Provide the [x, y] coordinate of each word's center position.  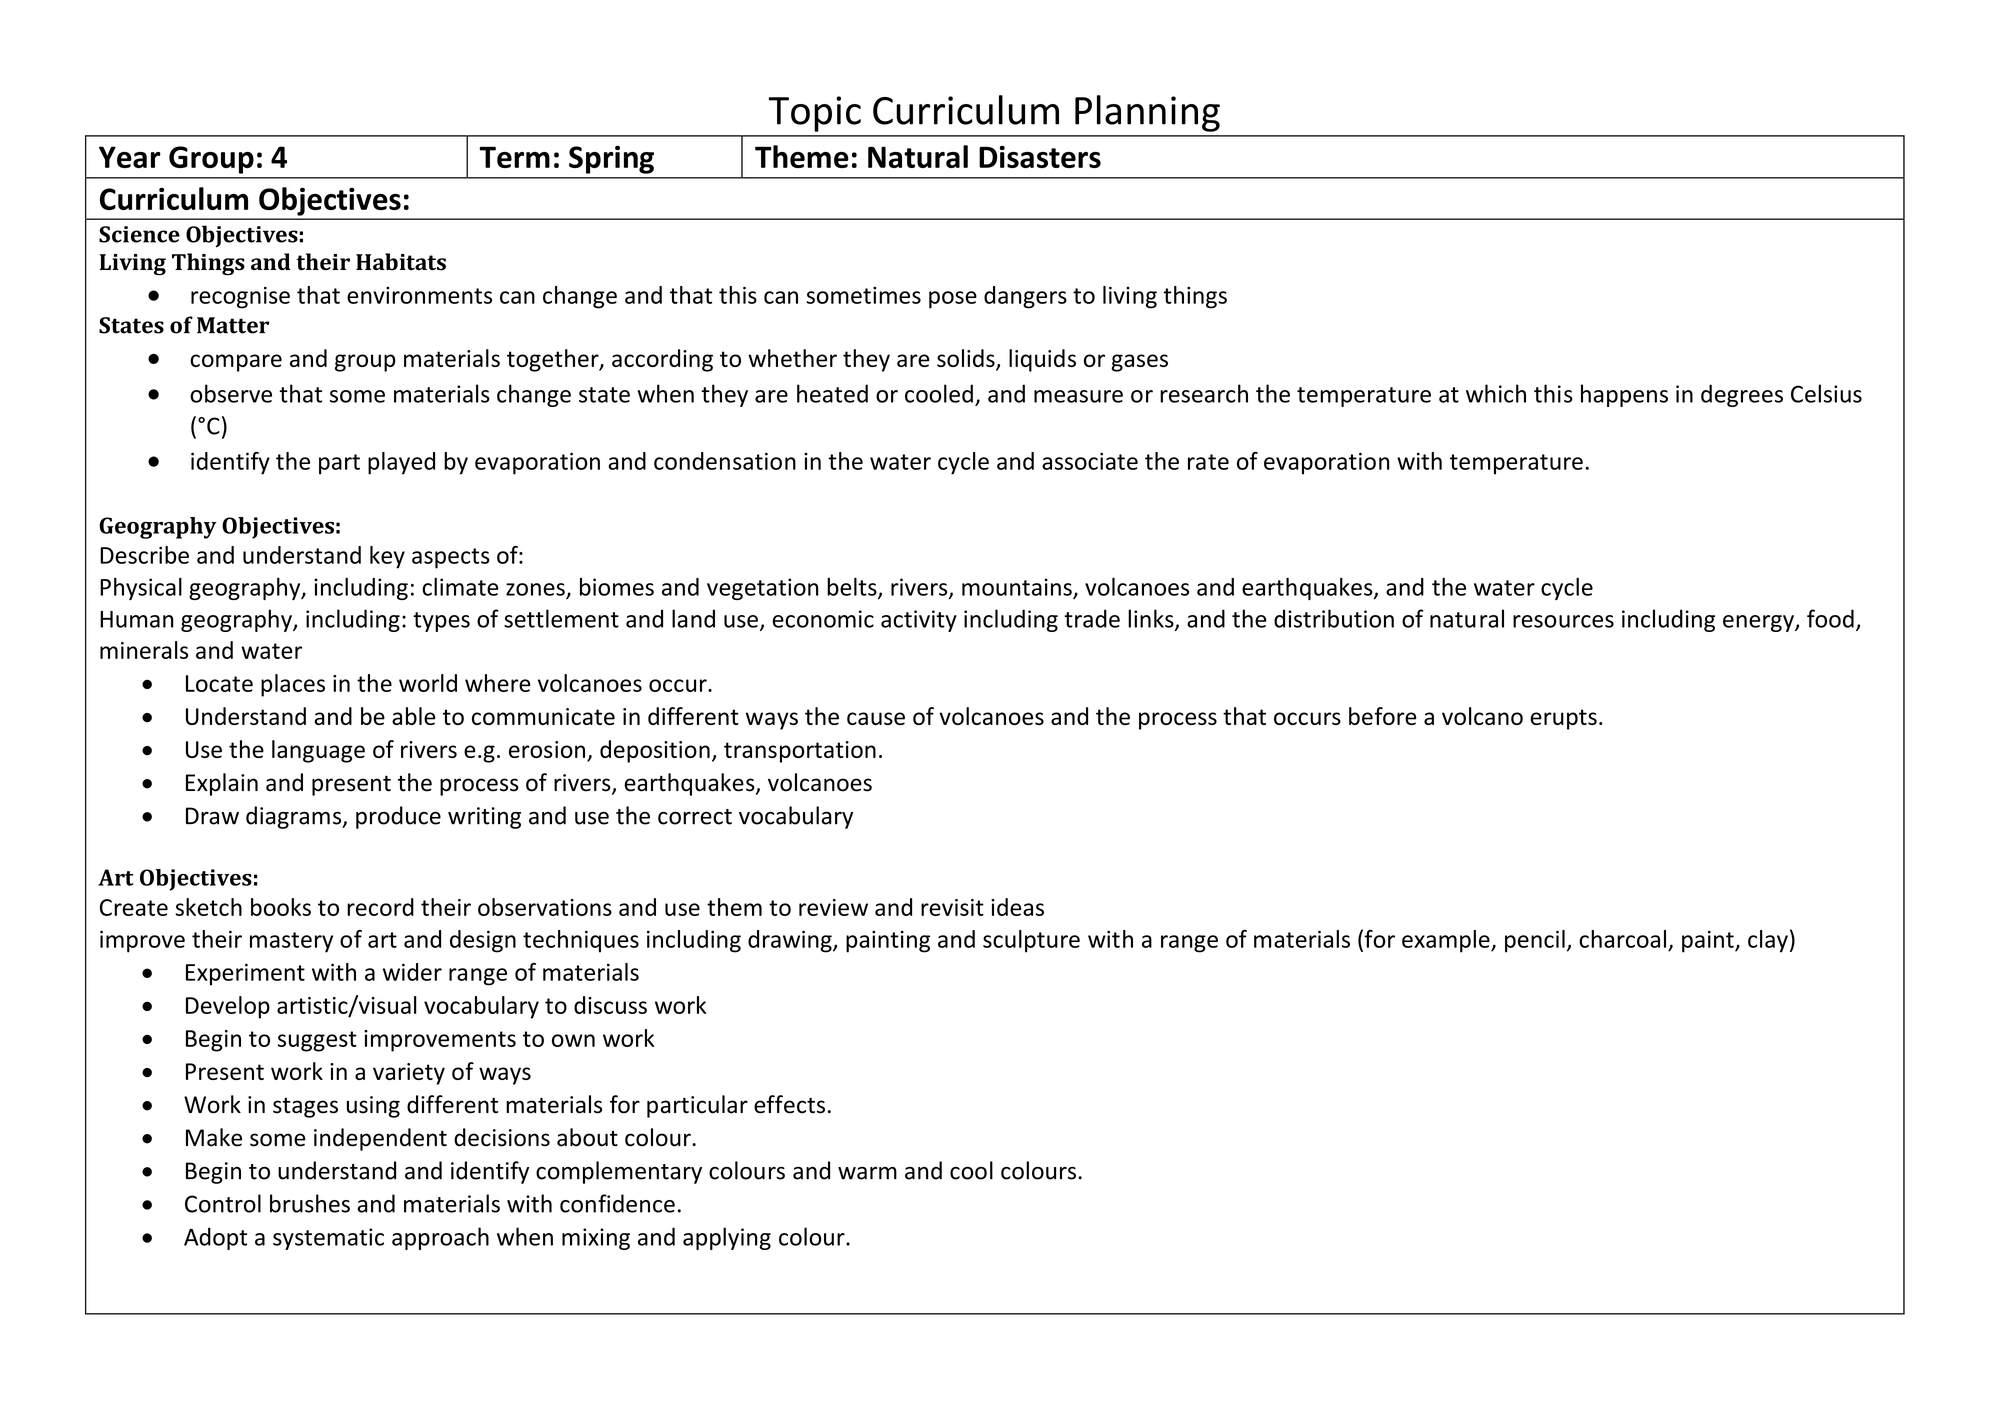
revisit [952, 907]
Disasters [1040, 156]
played [401, 463]
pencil [1535, 941]
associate [1090, 461]
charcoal [1622, 939]
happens [1624, 395]
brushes [310, 1203]
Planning [1147, 113]
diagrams [295, 817]
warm [867, 1173]
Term [514, 157]
